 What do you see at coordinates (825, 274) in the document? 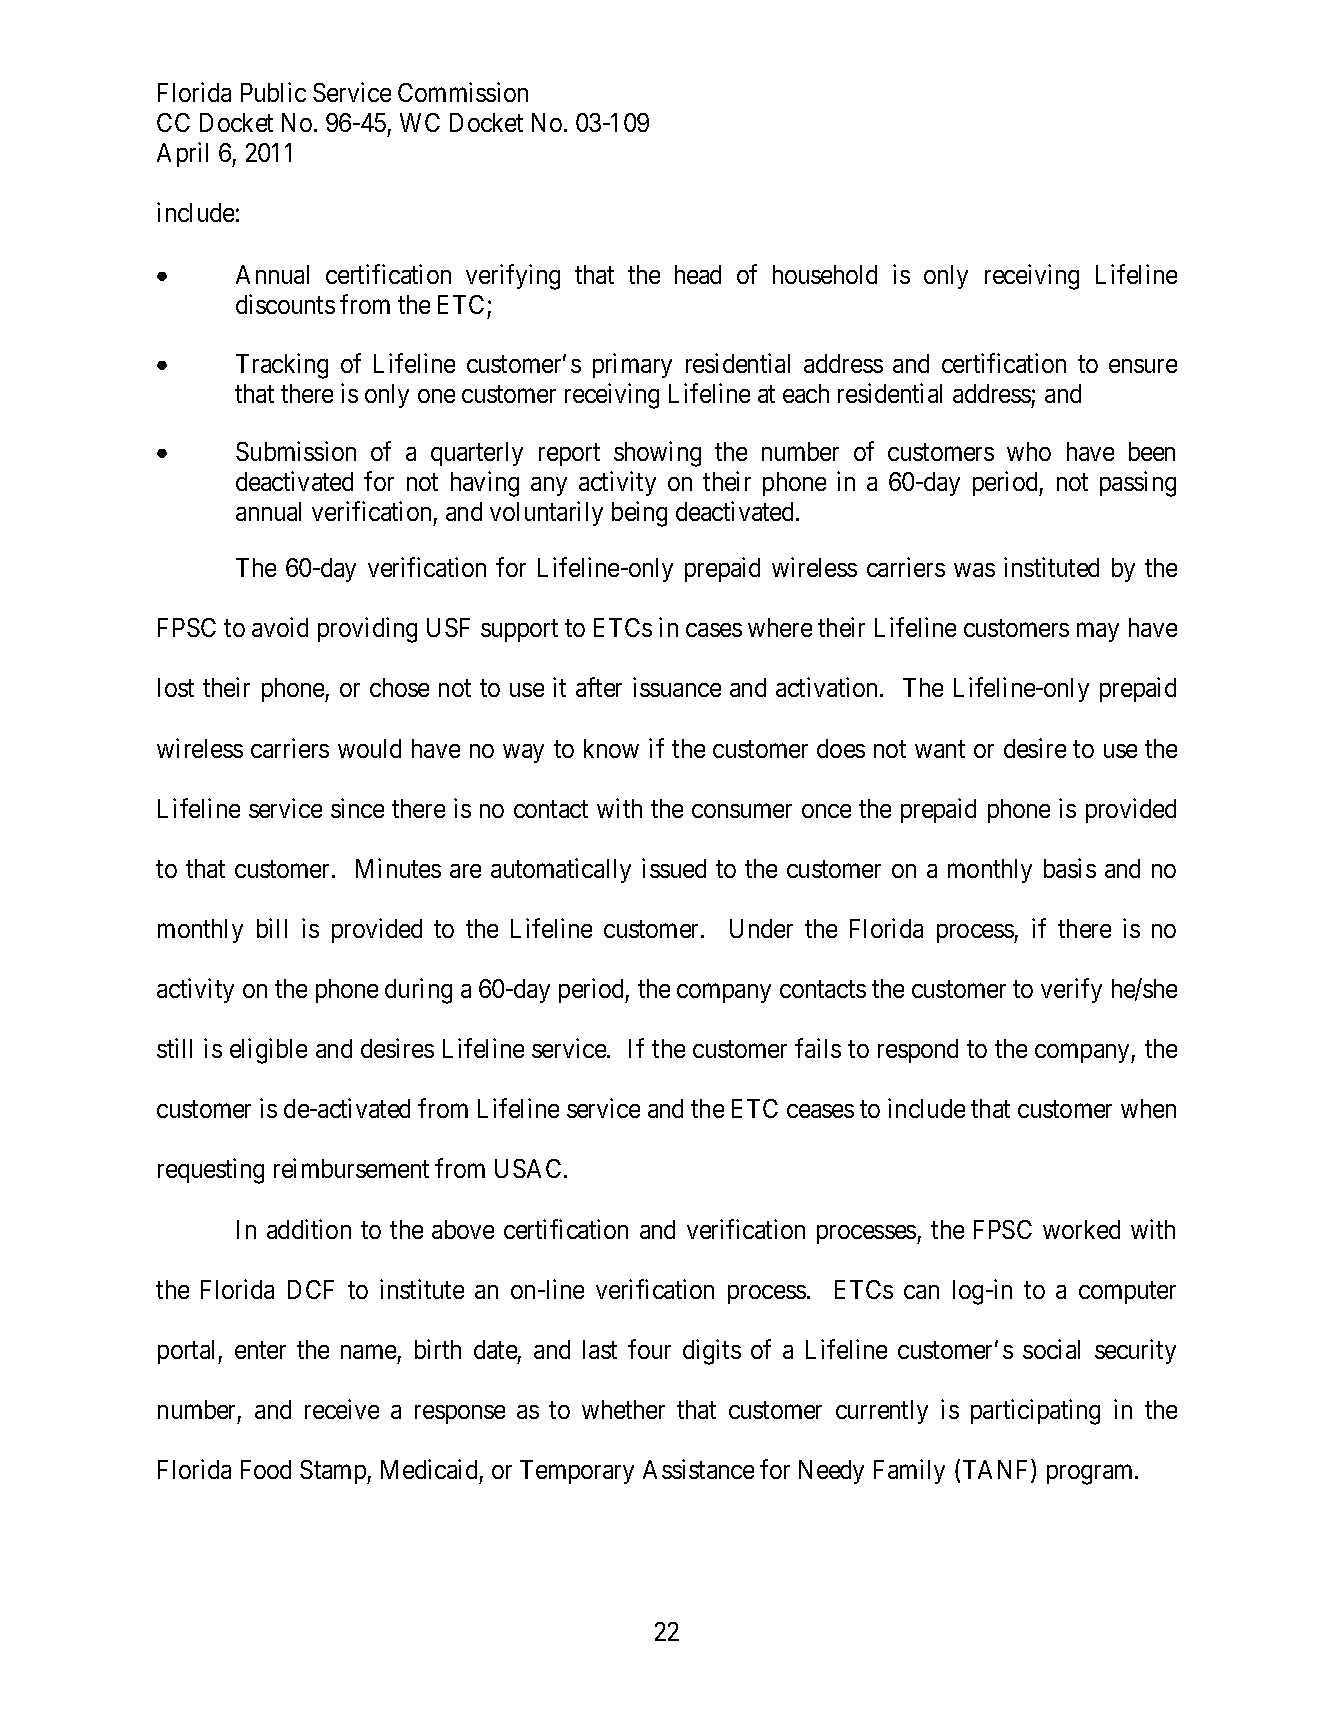
I see `household` at bounding box center [825, 274].
